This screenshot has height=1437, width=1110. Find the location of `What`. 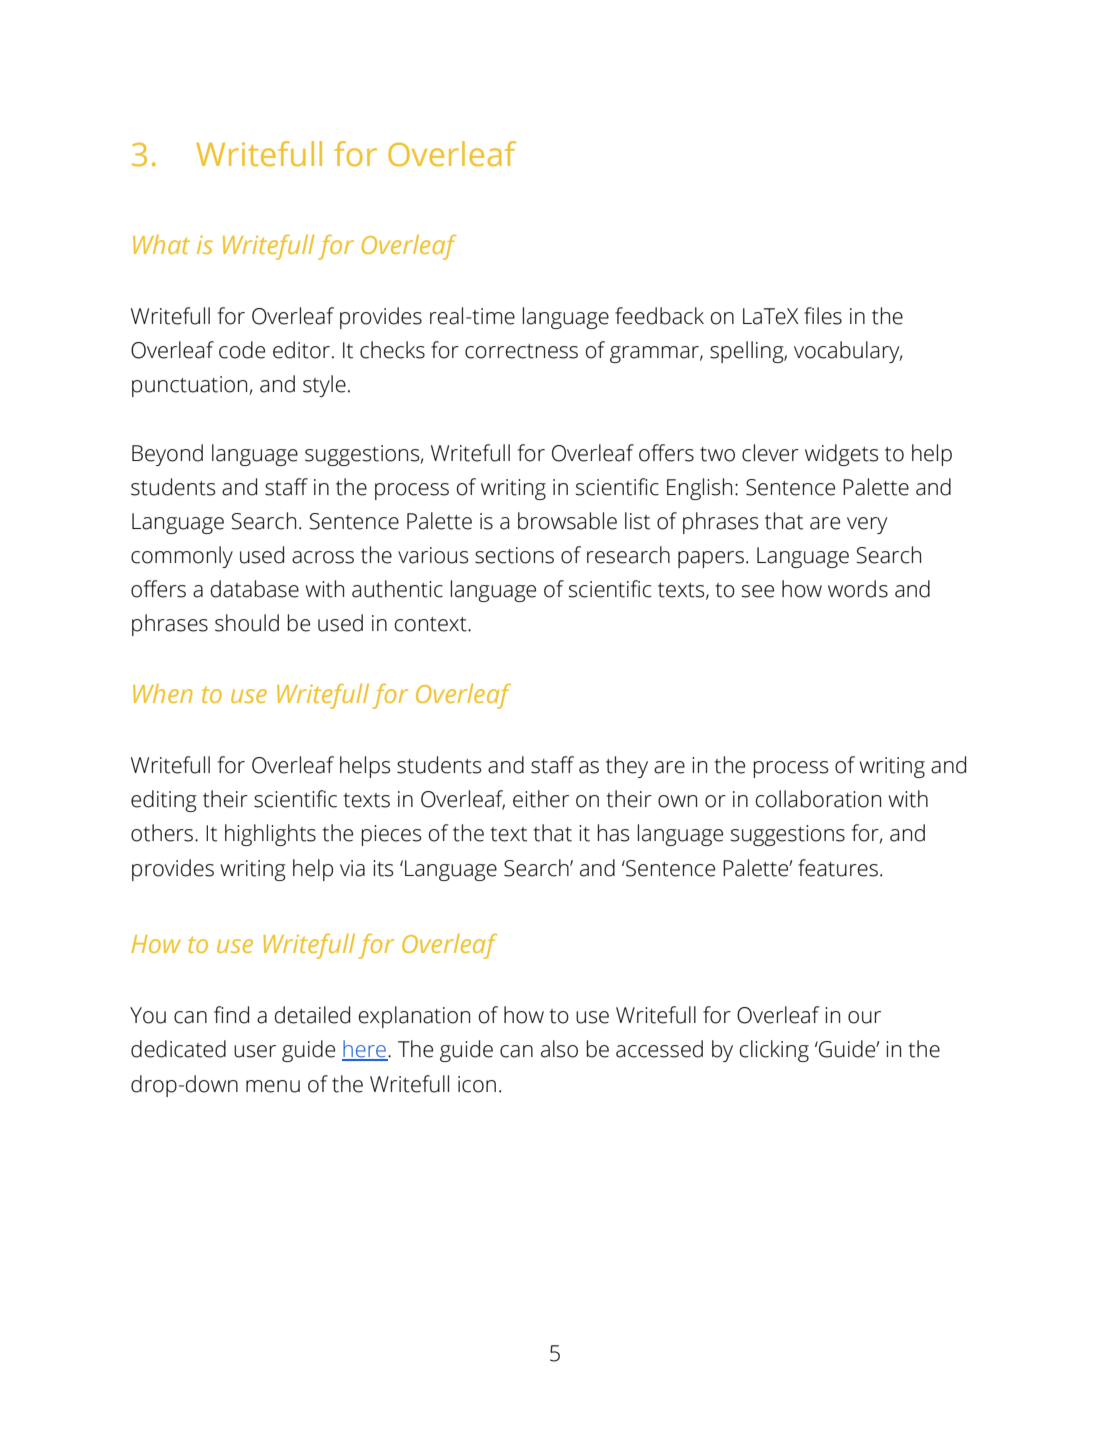

What is located at coordinates (161, 244).
